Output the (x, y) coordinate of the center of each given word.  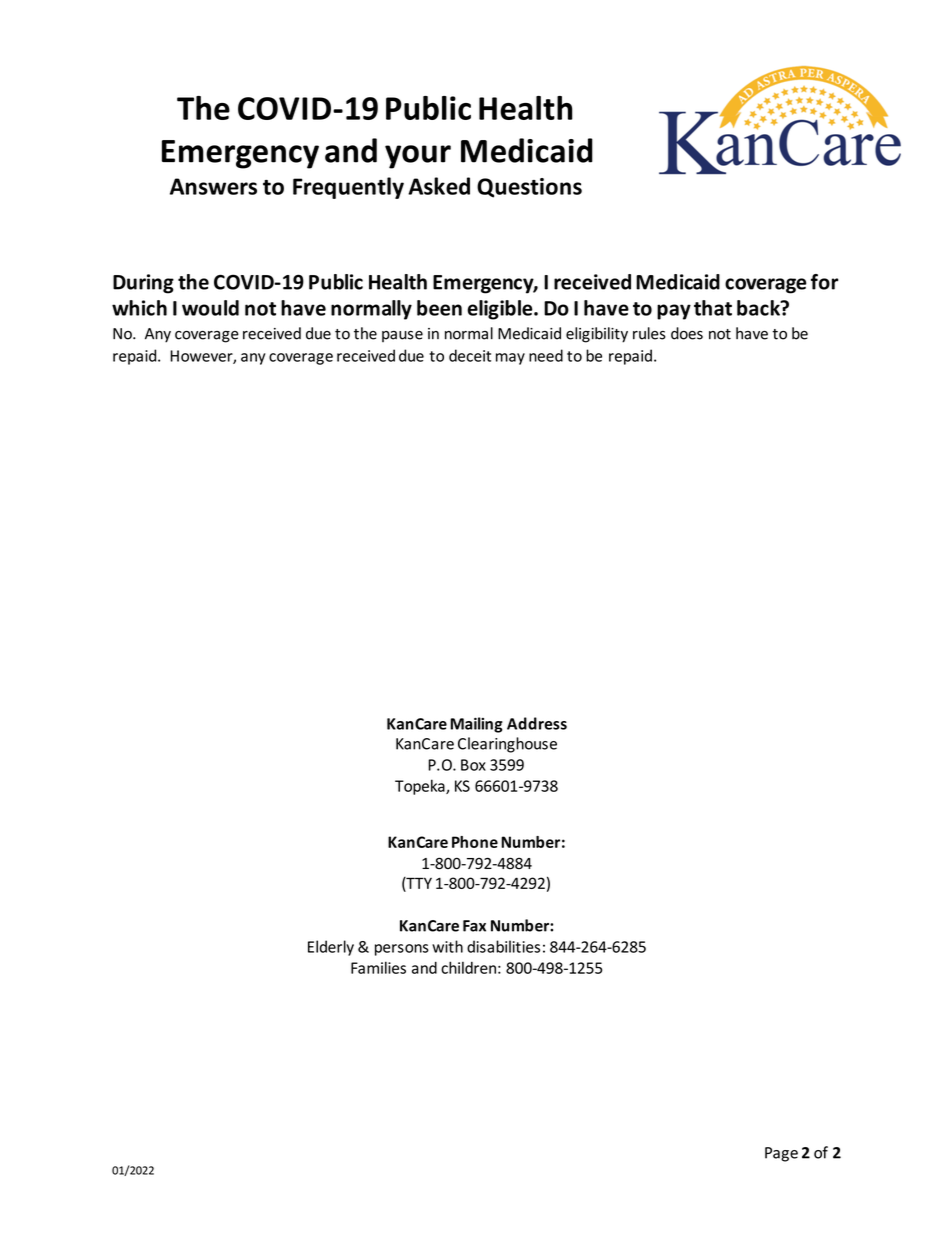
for (824, 282)
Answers (213, 186)
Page (781, 1154)
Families (378, 967)
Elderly (331, 948)
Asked (439, 186)
